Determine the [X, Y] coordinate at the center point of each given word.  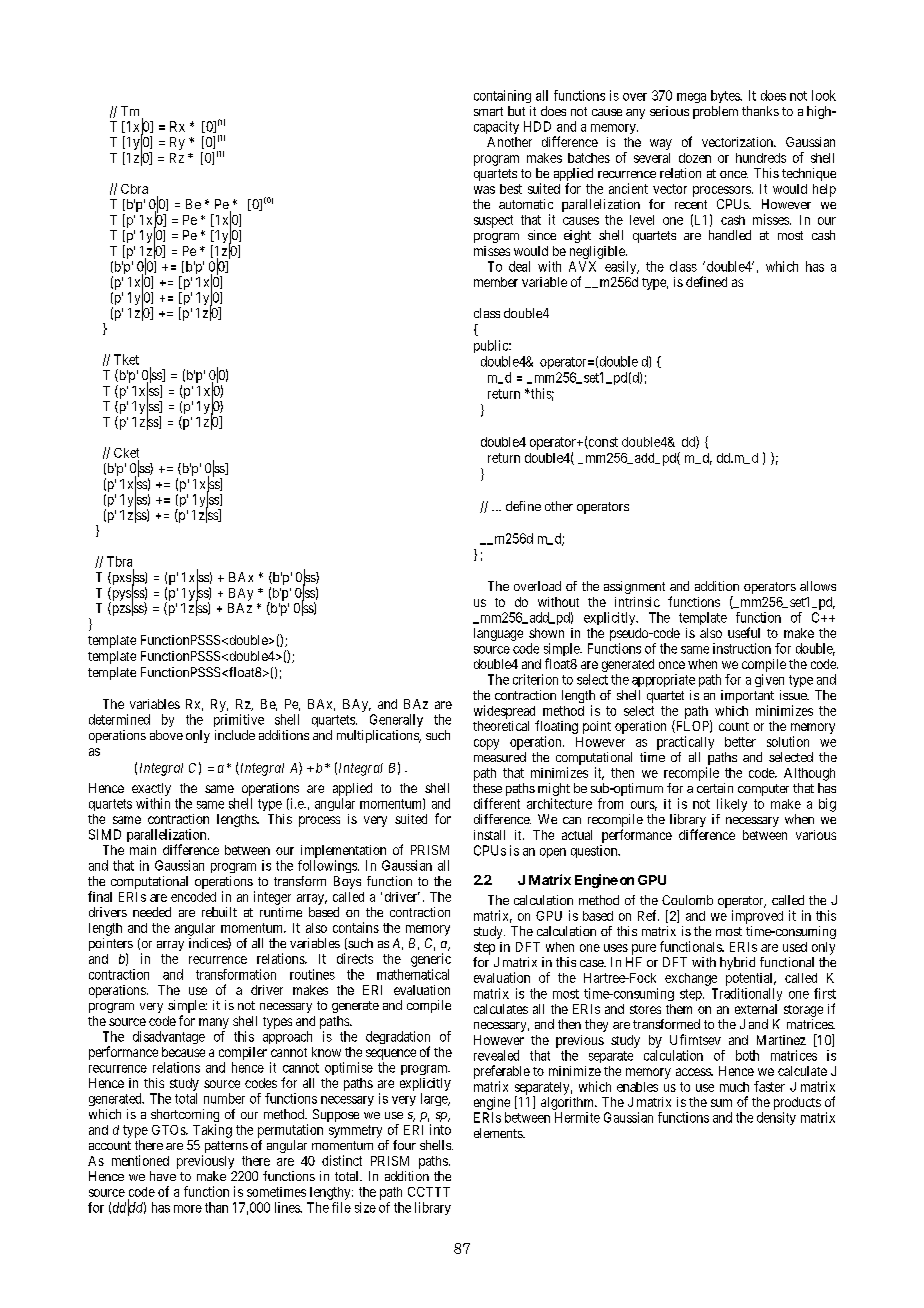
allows [818, 586]
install [489, 835]
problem [715, 112]
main [143, 850]
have [163, 1176]
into [440, 1129]
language [498, 634]
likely [732, 805]
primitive [239, 720]
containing [502, 96]
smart [488, 111]
